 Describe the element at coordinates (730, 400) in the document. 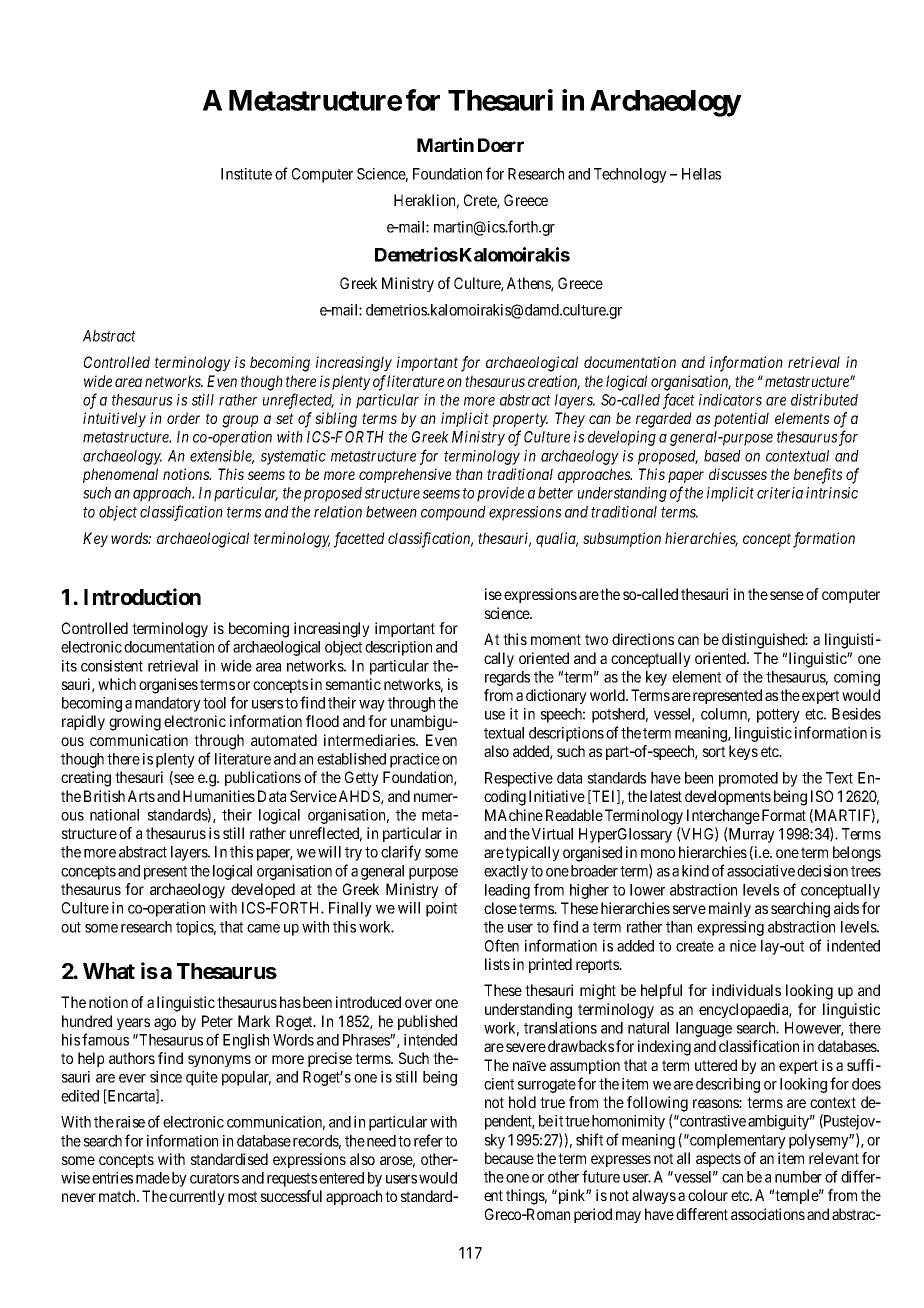

I see `indicators` at that location.
